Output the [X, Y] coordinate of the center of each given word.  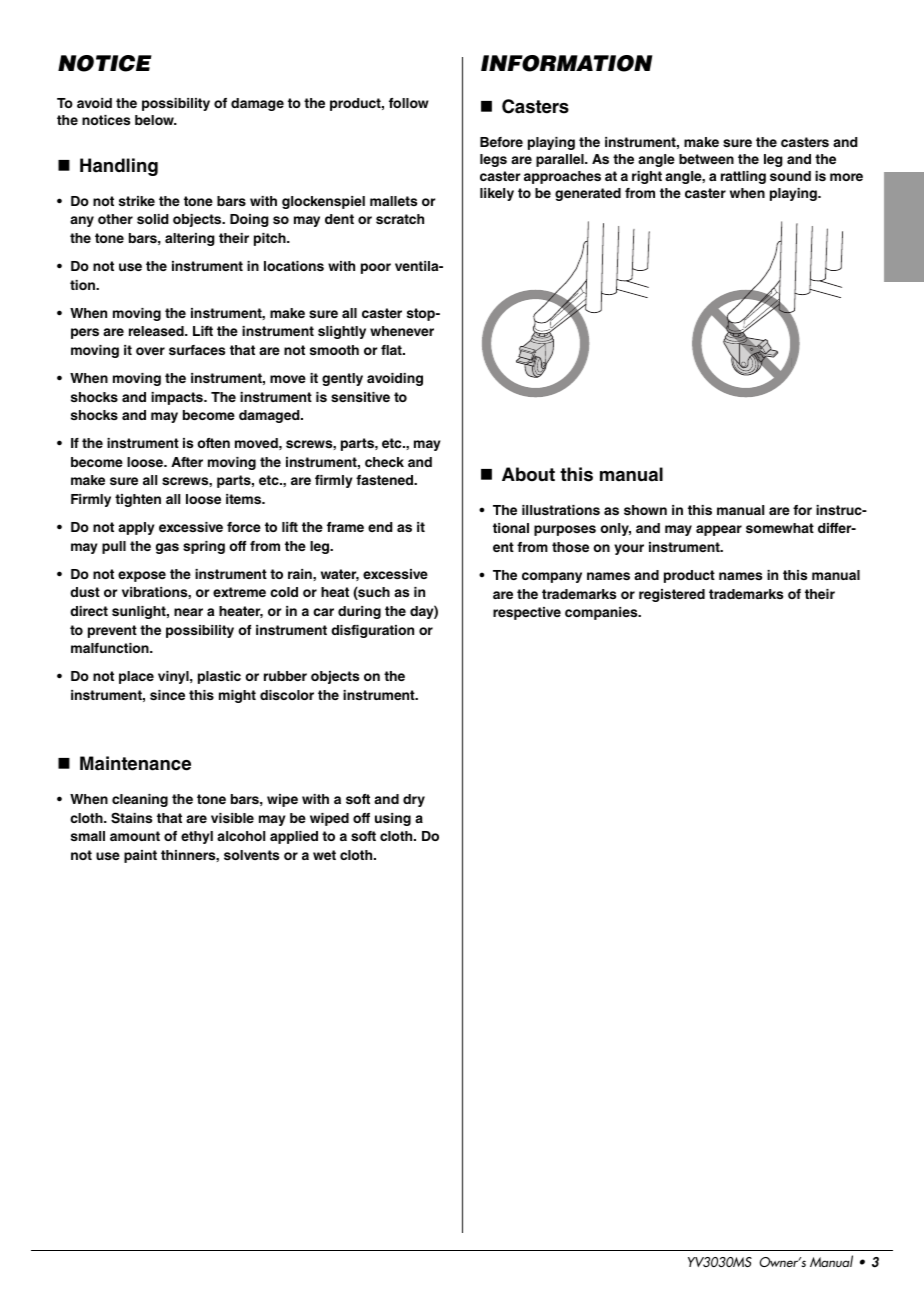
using [393, 819]
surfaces [197, 350]
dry [414, 800]
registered [672, 595]
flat [392, 350]
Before [501, 142]
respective [527, 613]
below [155, 120]
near [188, 612]
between [706, 159]
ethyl [197, 837]
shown [645, 510]
